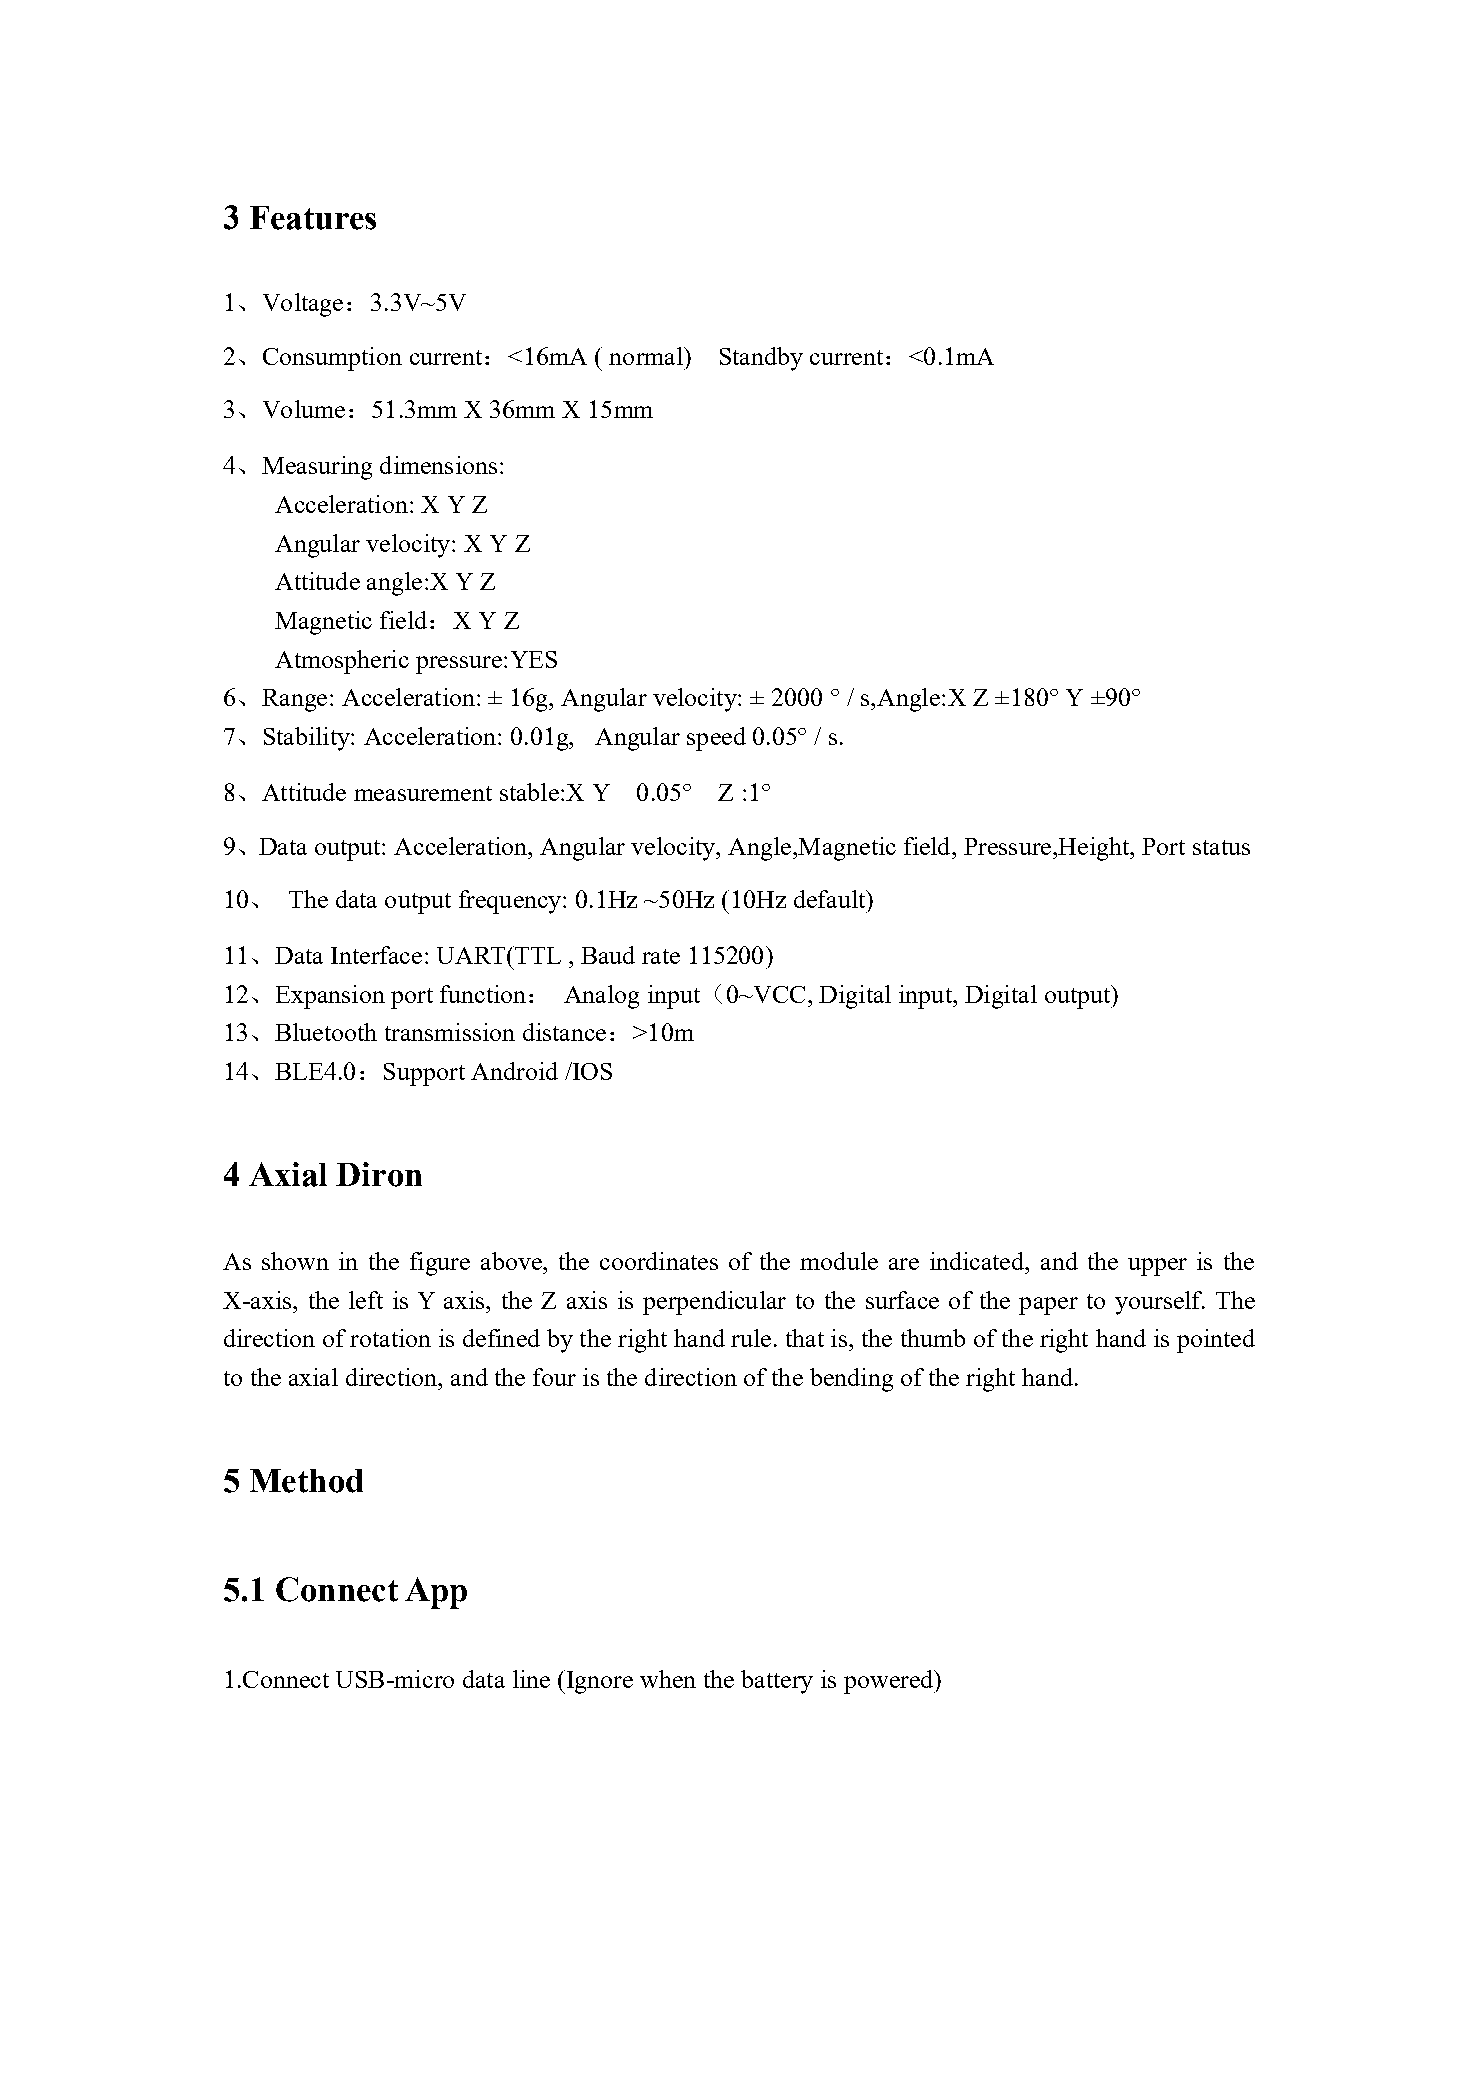 This document has width=1474, height=2085. Describe the element at coordinates (647, 356) in the document. I see `normal` at that location.
